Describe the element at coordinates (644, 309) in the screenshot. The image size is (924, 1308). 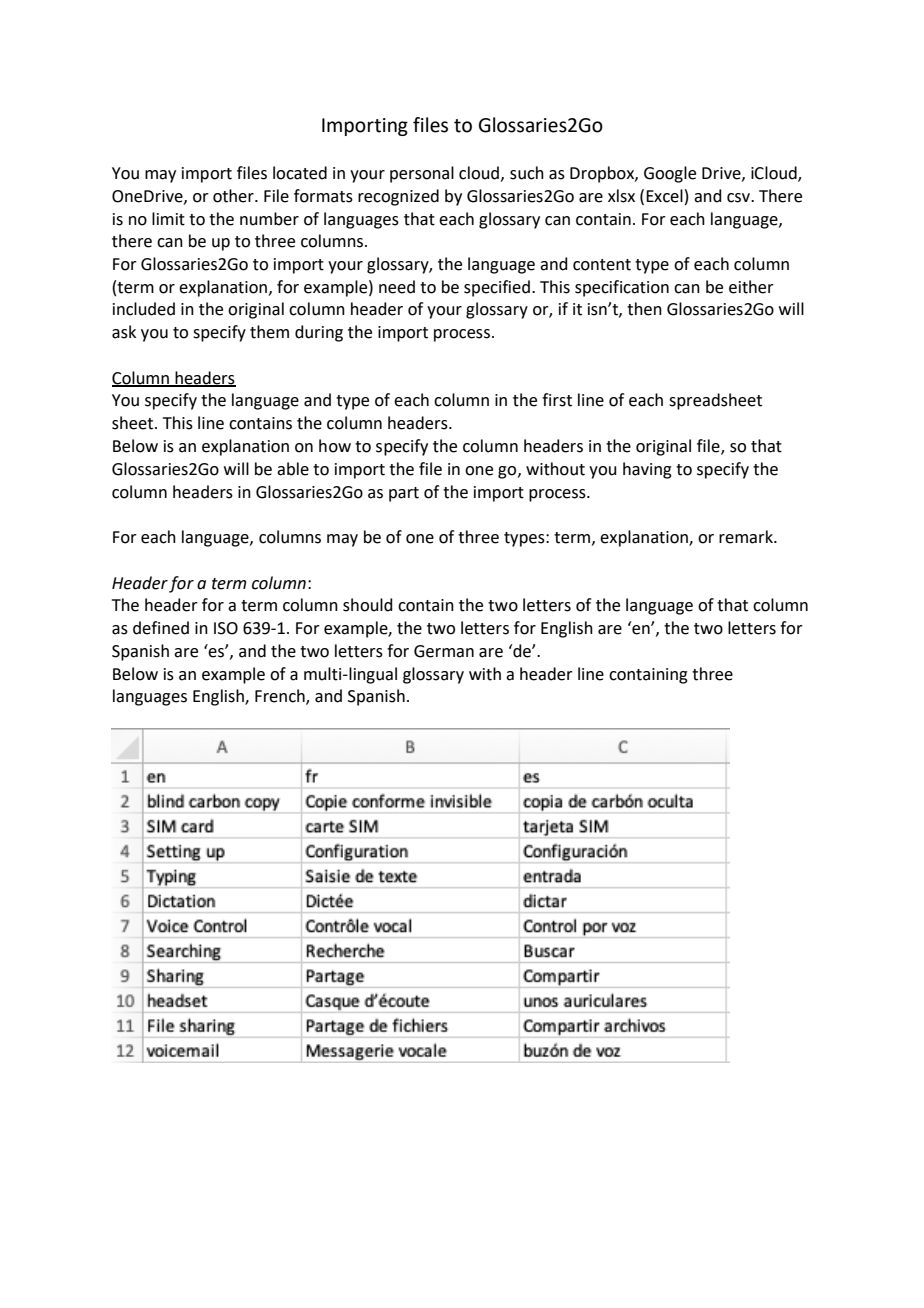
I see `then` at that location.
